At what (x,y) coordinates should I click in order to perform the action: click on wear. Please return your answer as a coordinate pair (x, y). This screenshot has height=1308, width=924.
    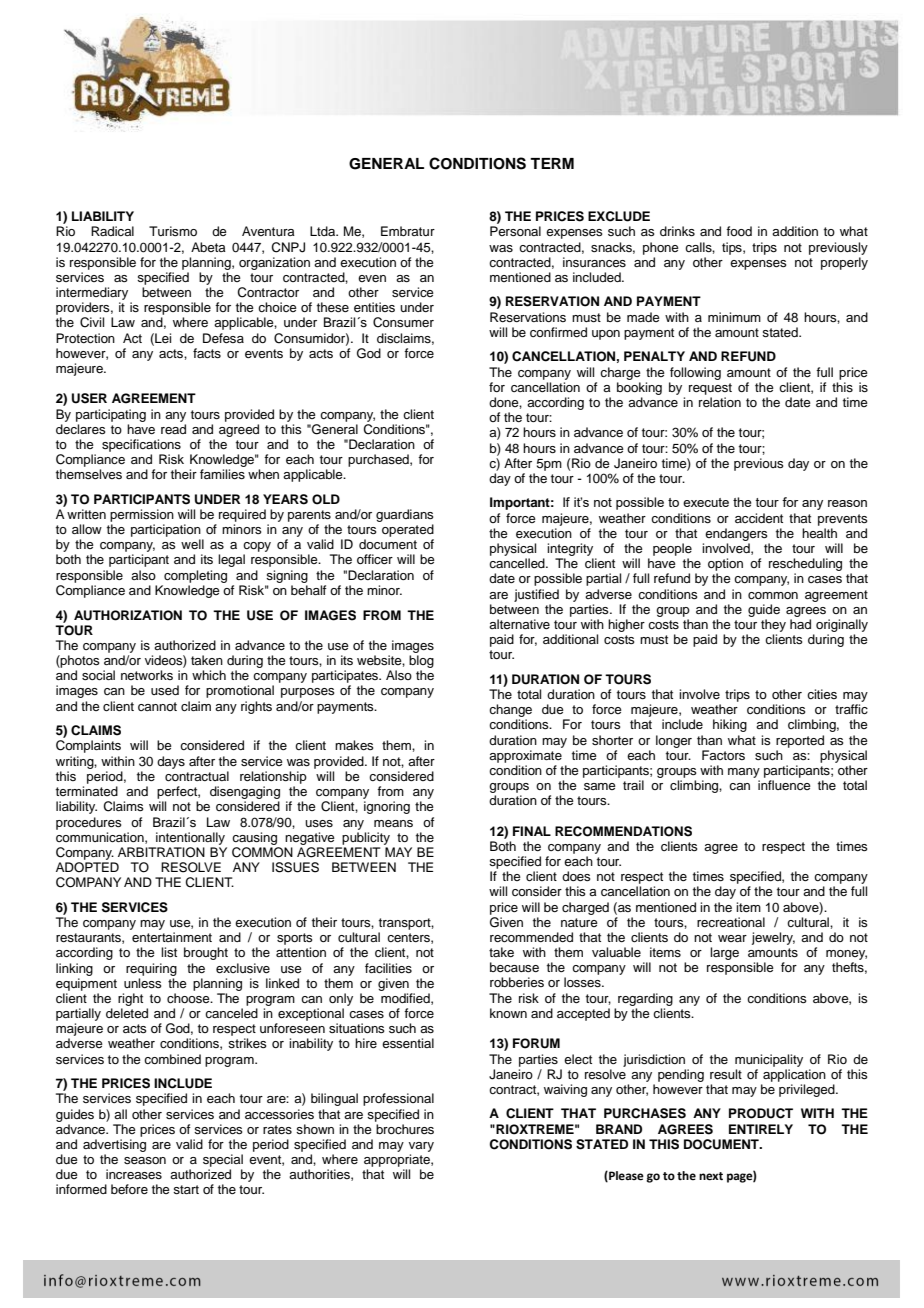
    Looking at the image, I should click on (732, 938).
